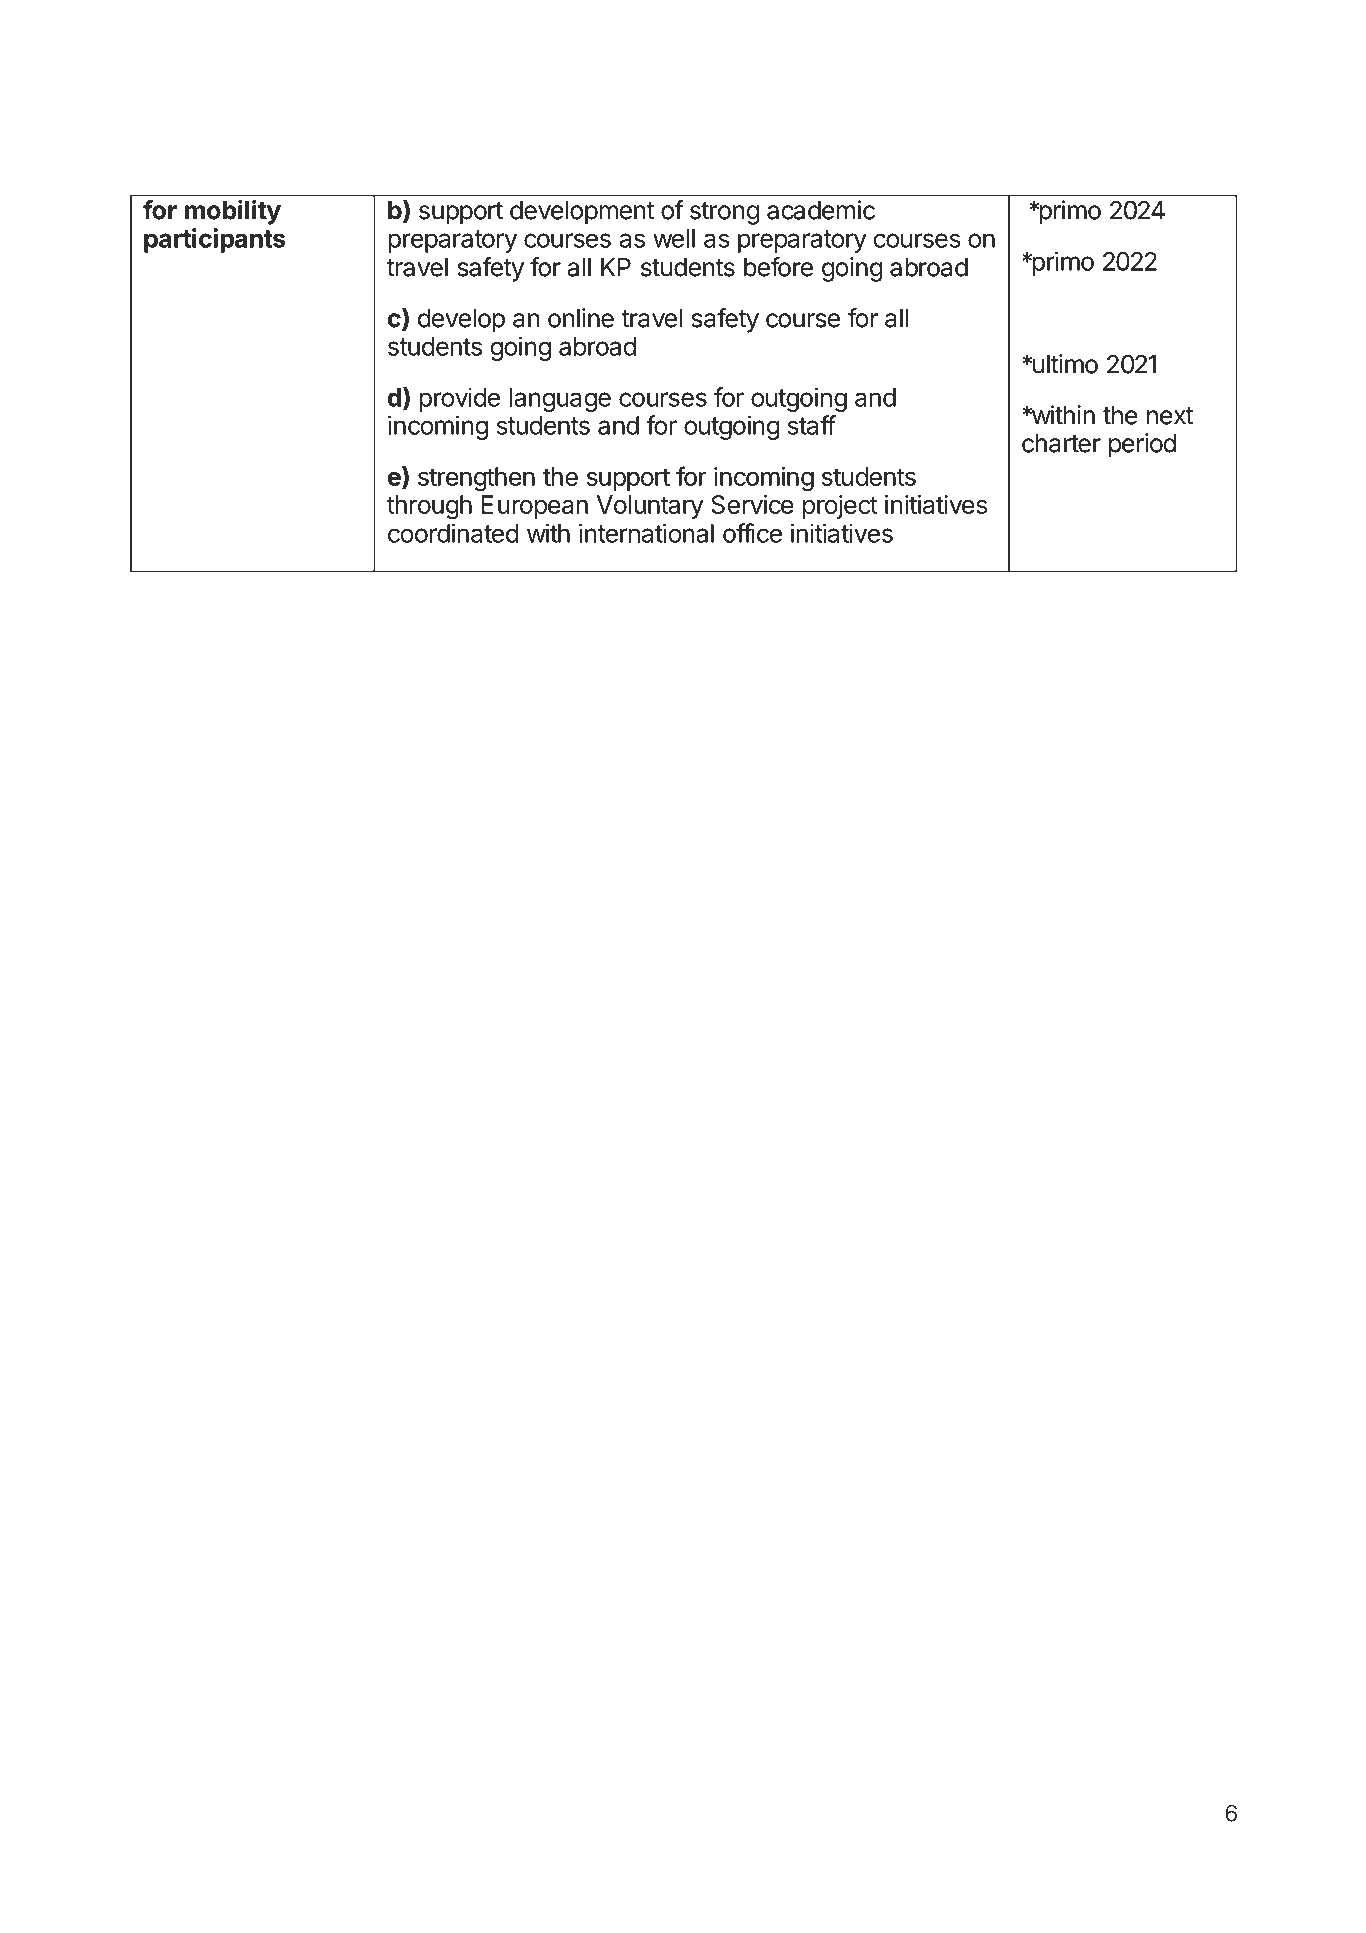 The width and height of the document is (1366, 1933). Describe the element at coordinates (233, 212) in the document. I see `mobility` at that location.
